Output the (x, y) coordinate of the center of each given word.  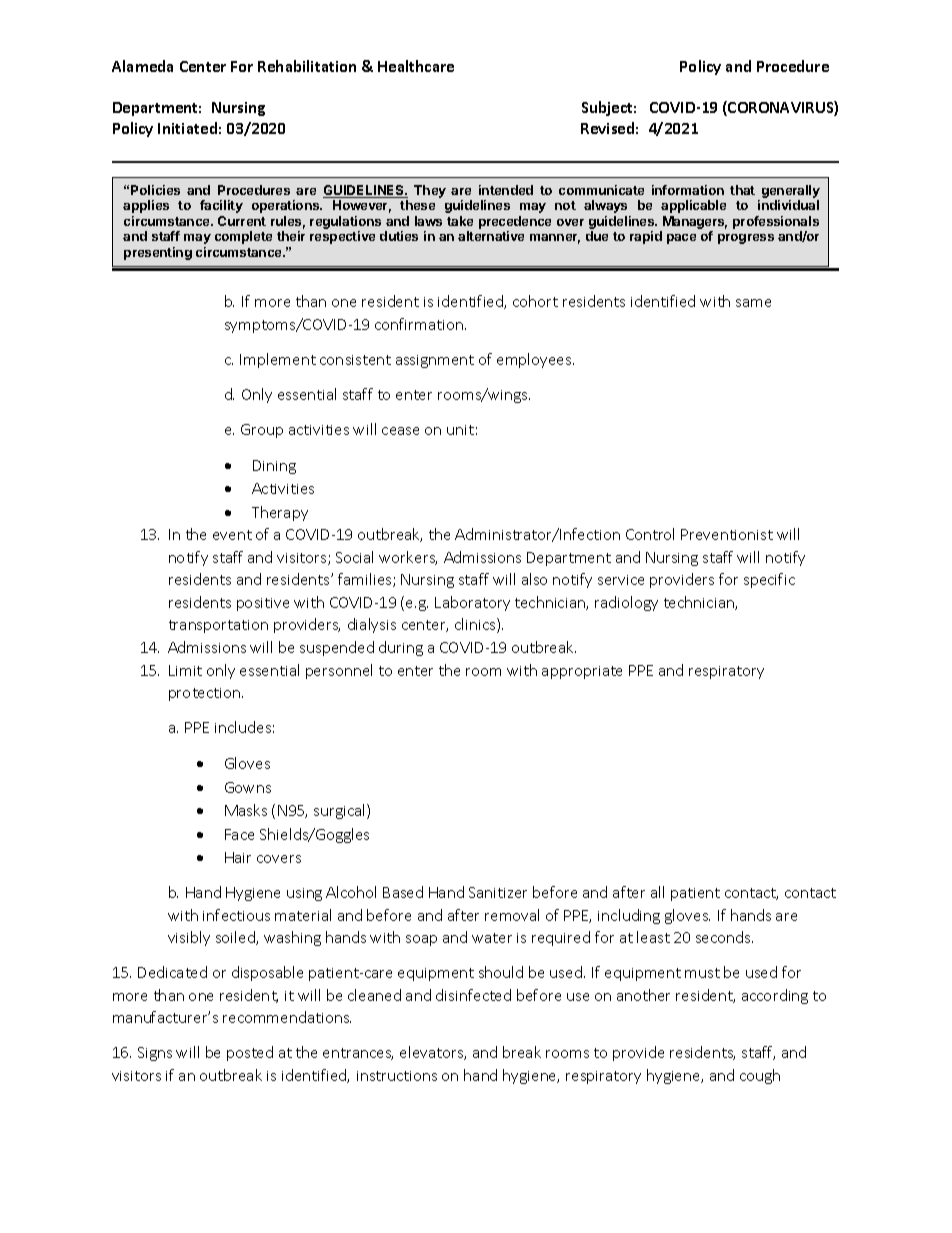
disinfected (473, 995)
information (688, 190)
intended (506, 190)
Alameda (142, 66)
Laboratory (472, 603)
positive (263, 604)
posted (250, 1053)
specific (769, 580)
